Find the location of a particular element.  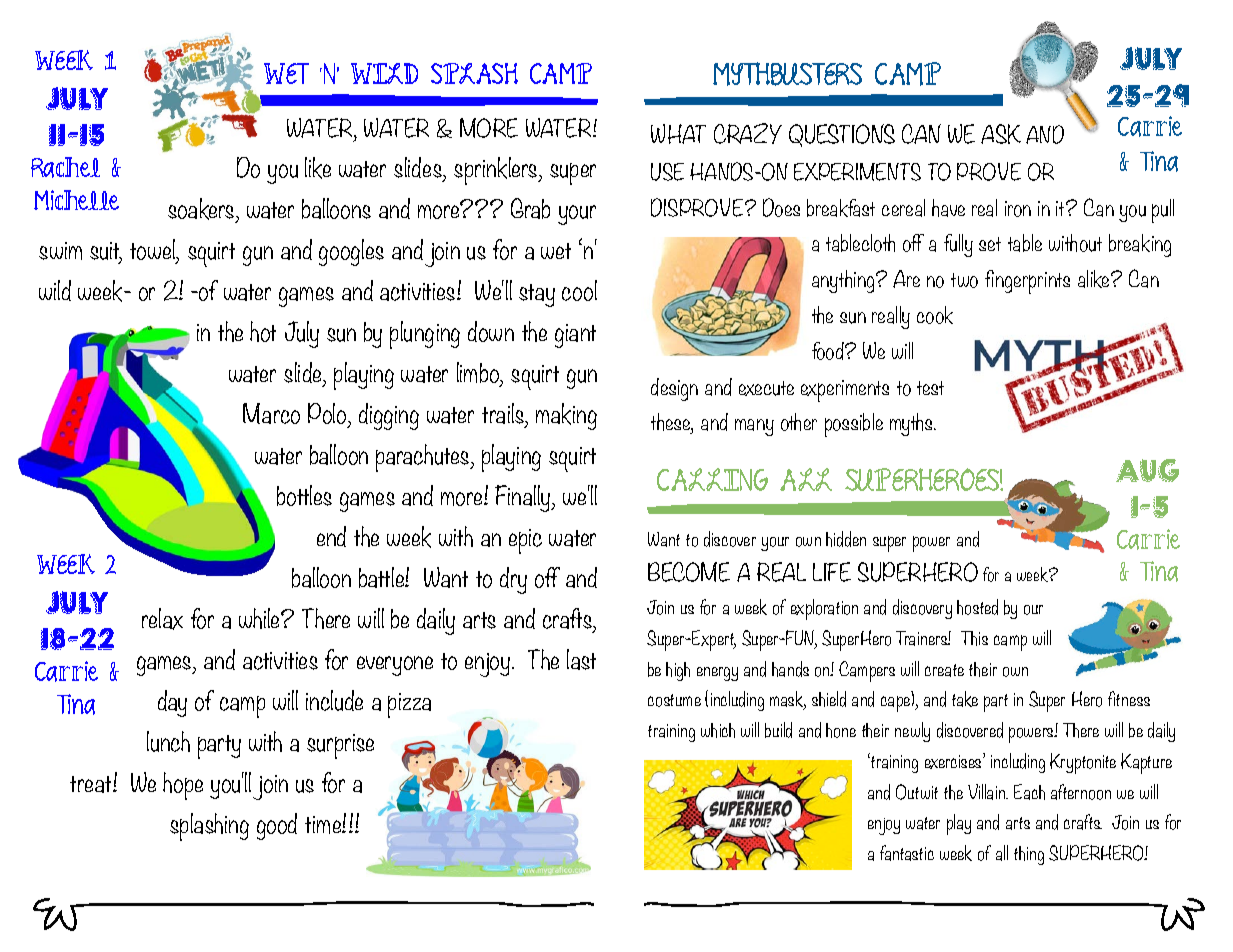

which is located at coordinates (718, 730).
